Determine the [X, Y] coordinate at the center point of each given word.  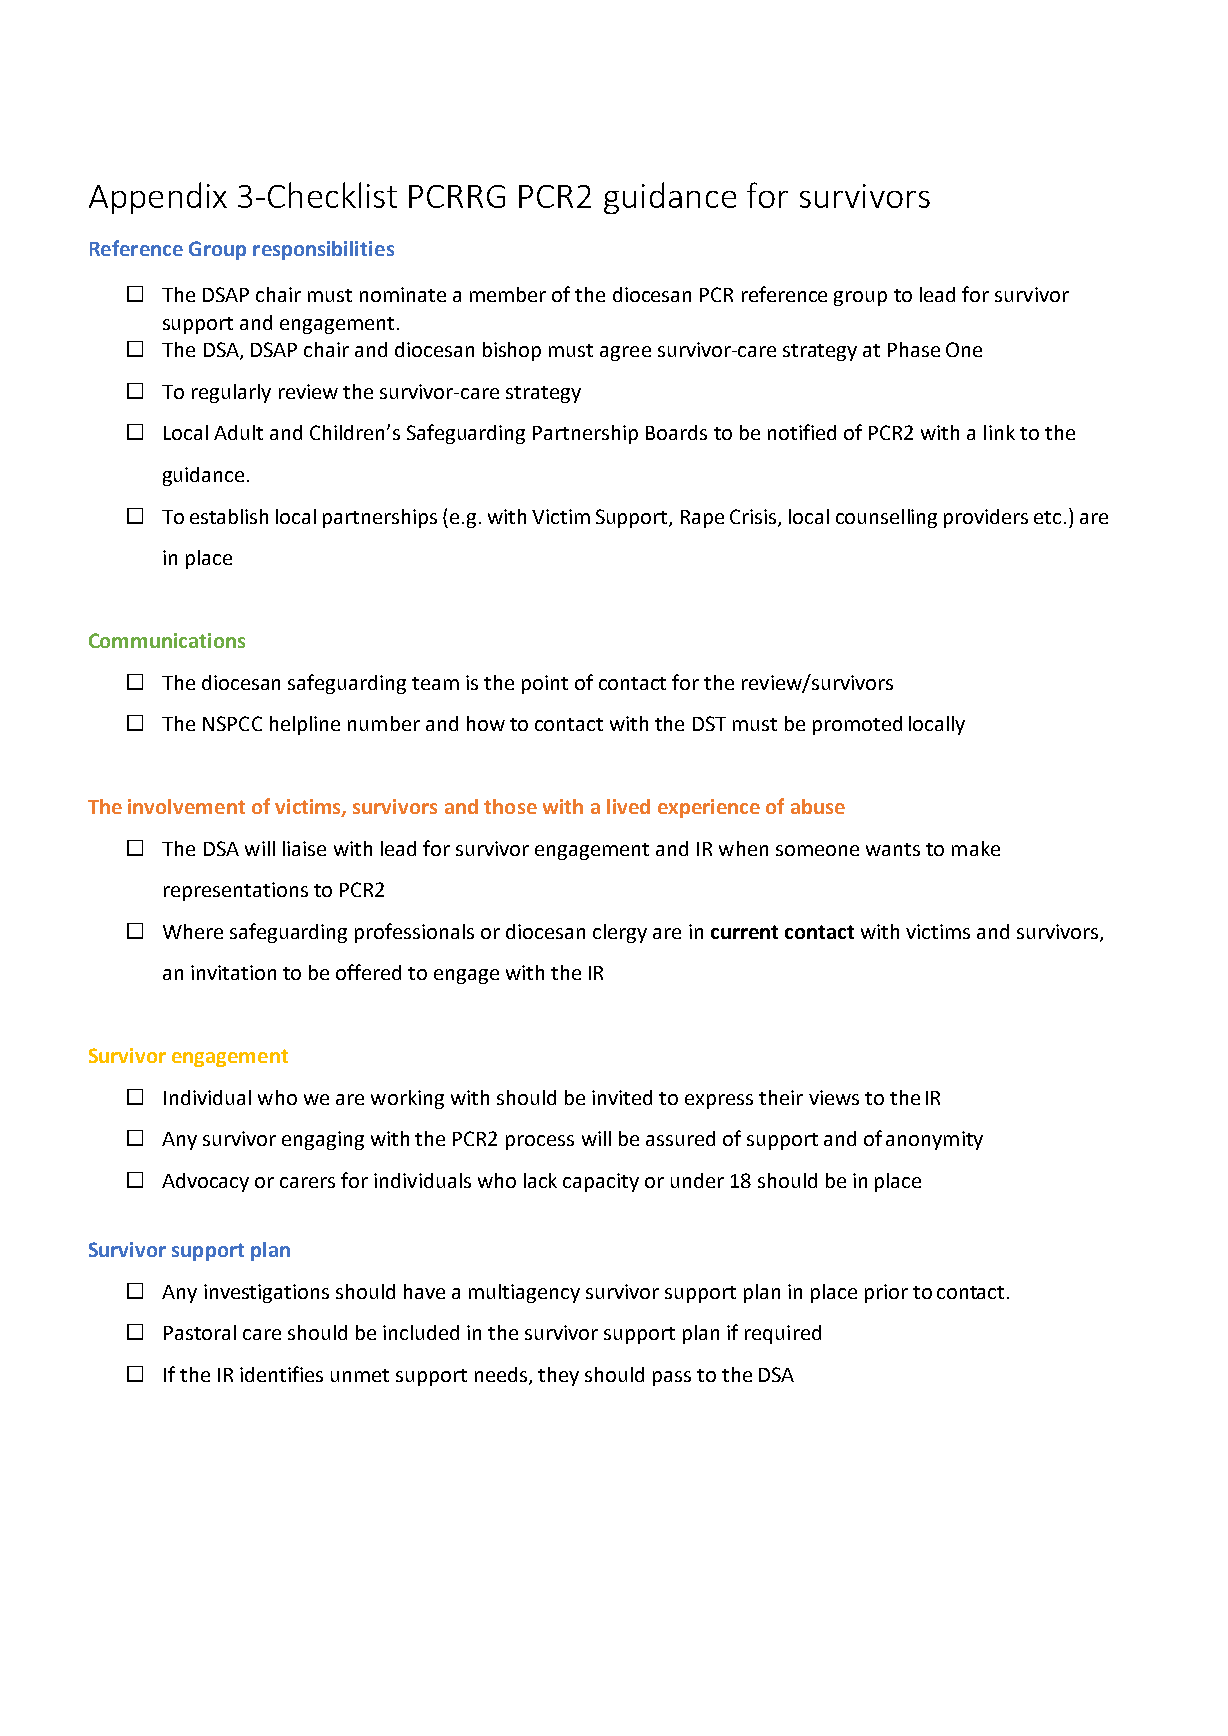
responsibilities [323, 250]
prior [886, 1293]
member [508, 294]
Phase [914, 349]
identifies [281, 1374]
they [558, 1376]
